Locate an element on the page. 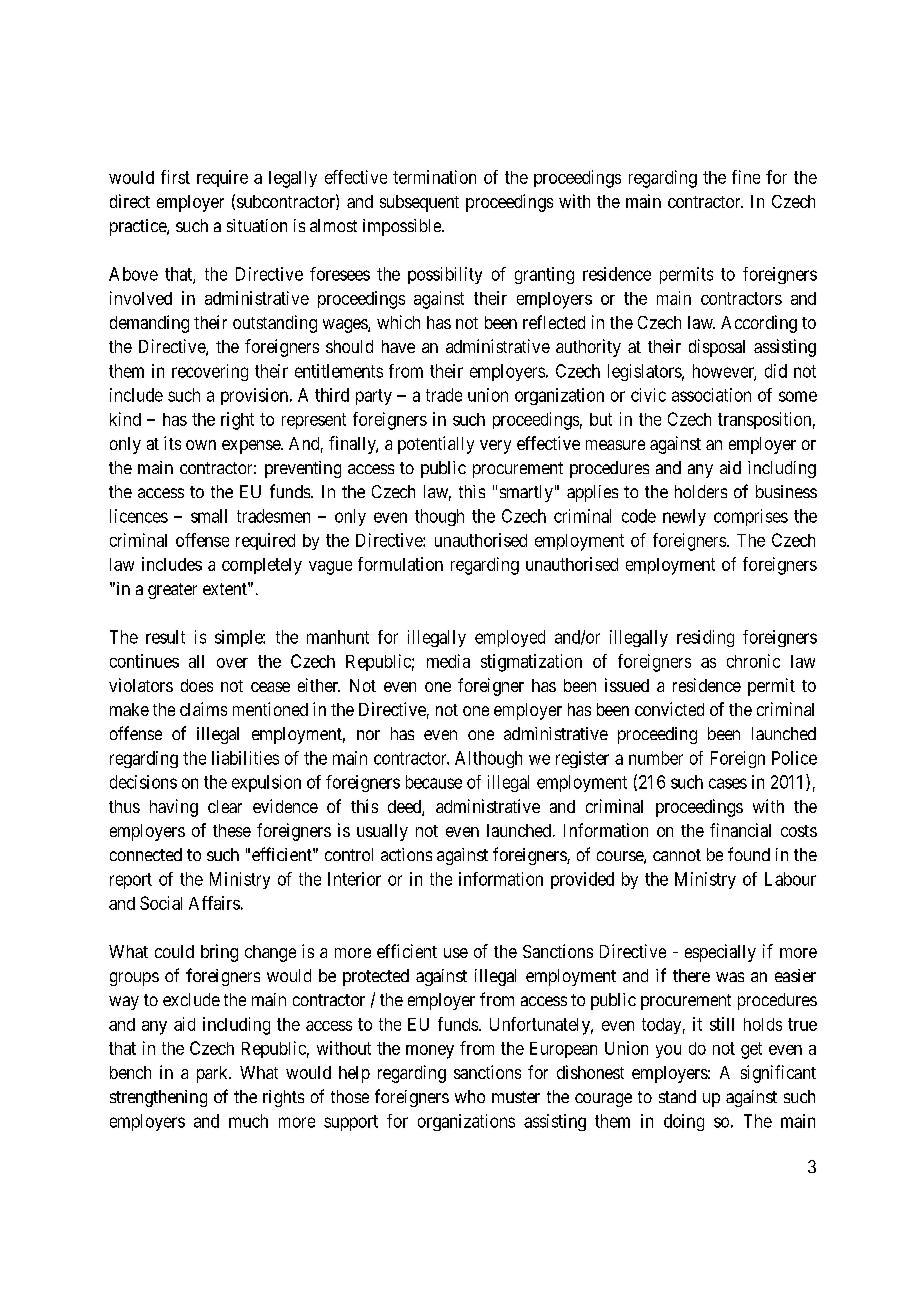 This page has height=1308, width=924. media is located at coordinates (448, 661).
